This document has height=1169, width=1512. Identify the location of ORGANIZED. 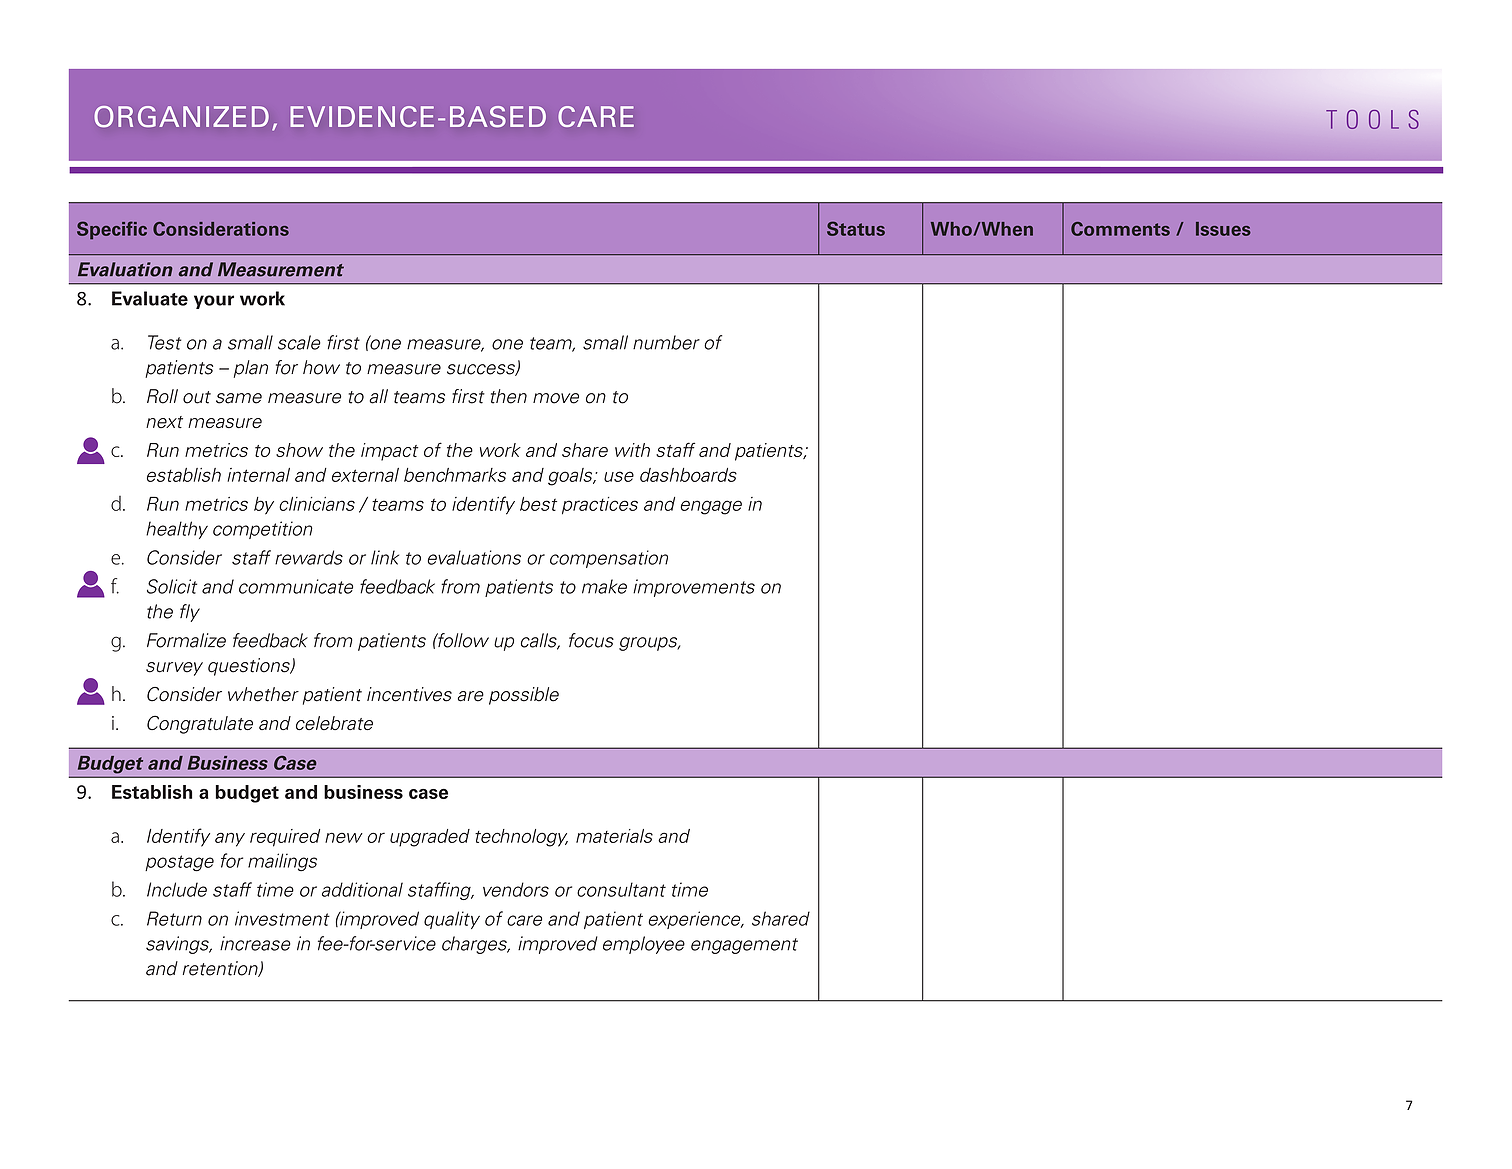
(181, 116).
